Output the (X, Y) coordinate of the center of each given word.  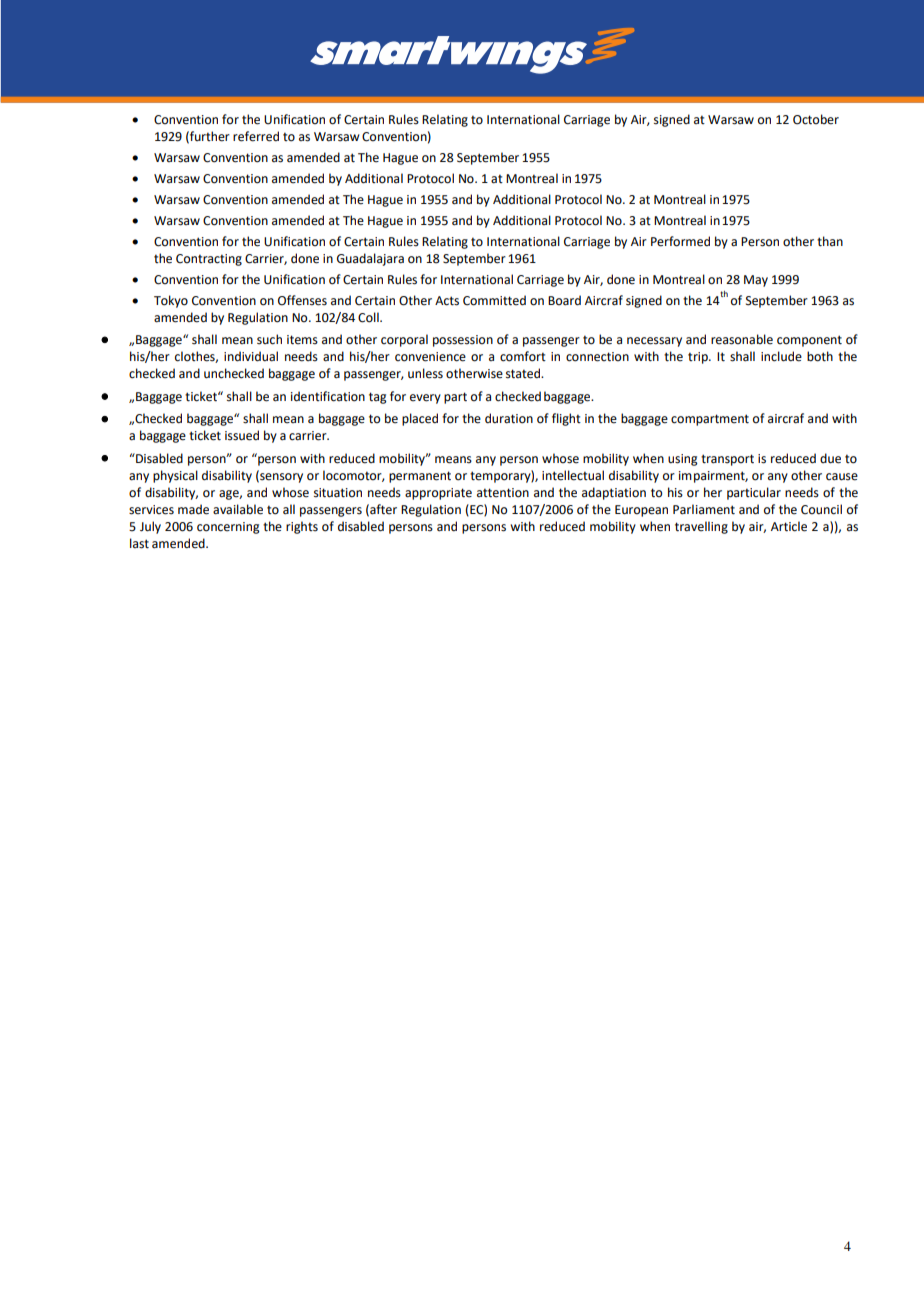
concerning (228, 528)
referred (256, 136)
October (816, 119)
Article (789, 526)
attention (503, 493)
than (830, 241)
